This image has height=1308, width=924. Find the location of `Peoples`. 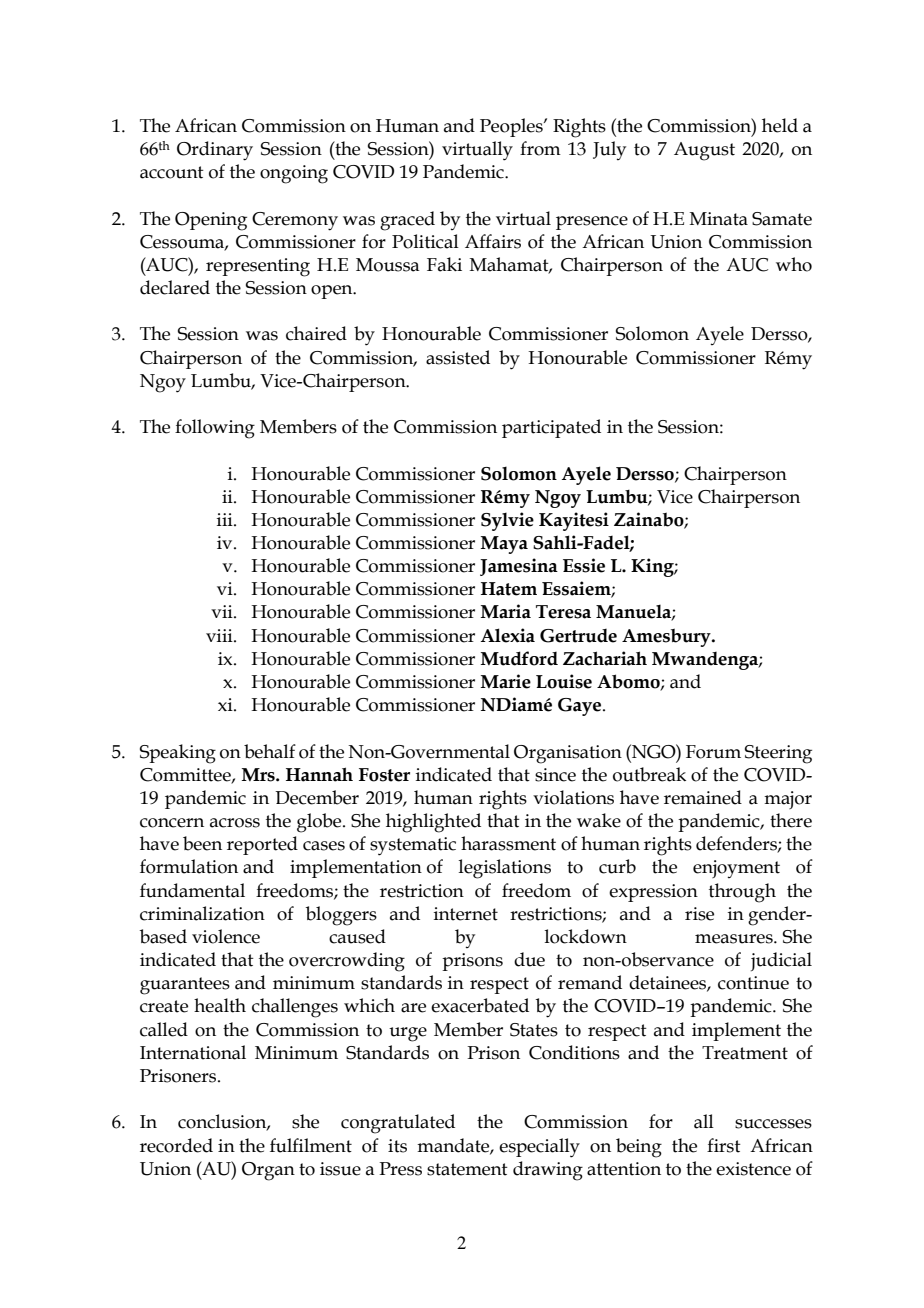

Peoples is located at coordinates (512, 127).
